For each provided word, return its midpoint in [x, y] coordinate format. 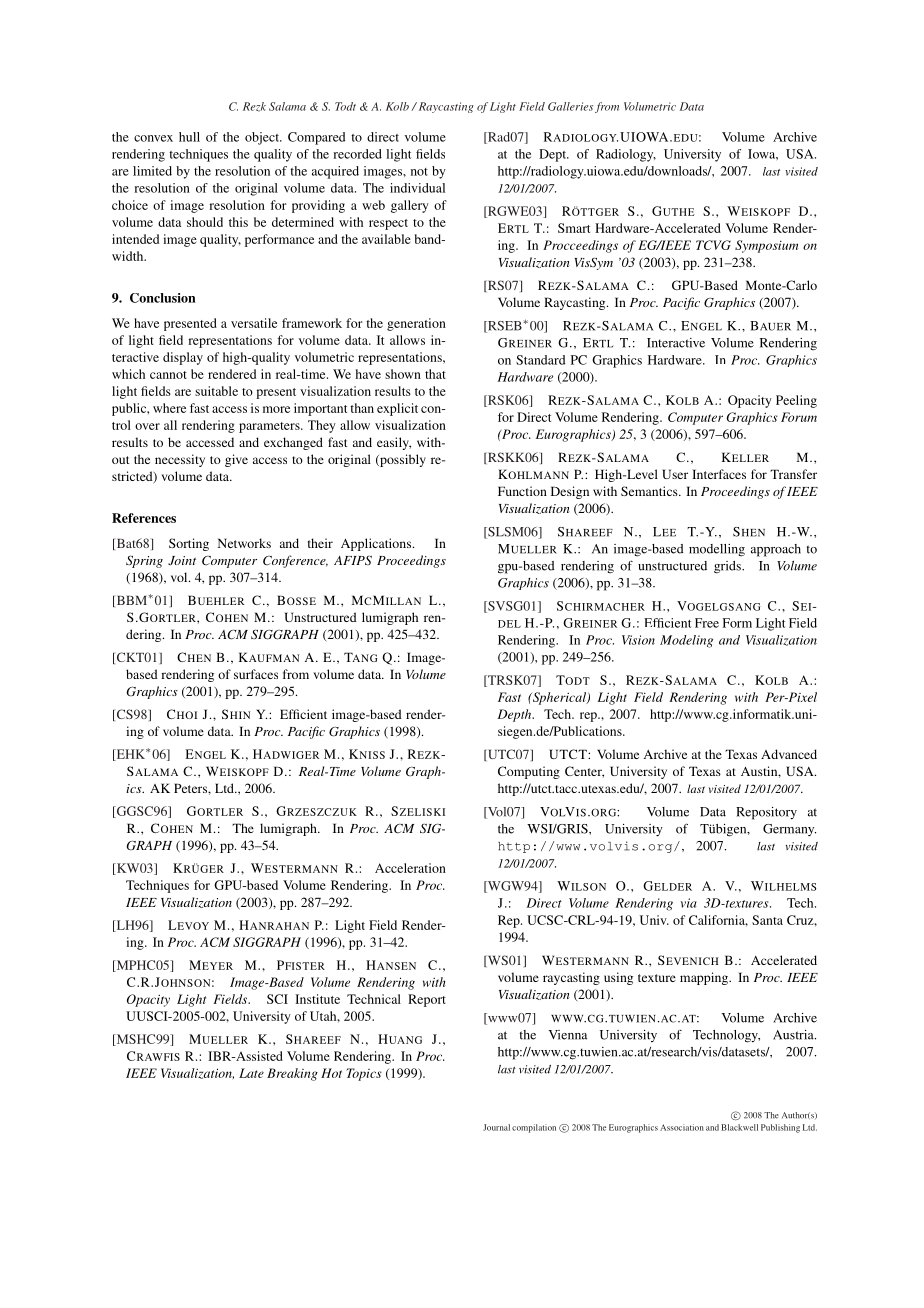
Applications [377, 544]
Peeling [796, 401]
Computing [529, 772]
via [689, 903]
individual [417, 188]
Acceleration [410, 868]
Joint [182, 560]
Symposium [766, 246]
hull [189, 137]
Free [707, 623]
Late [251, 1073]
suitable [216, 391]
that [435, 374]
